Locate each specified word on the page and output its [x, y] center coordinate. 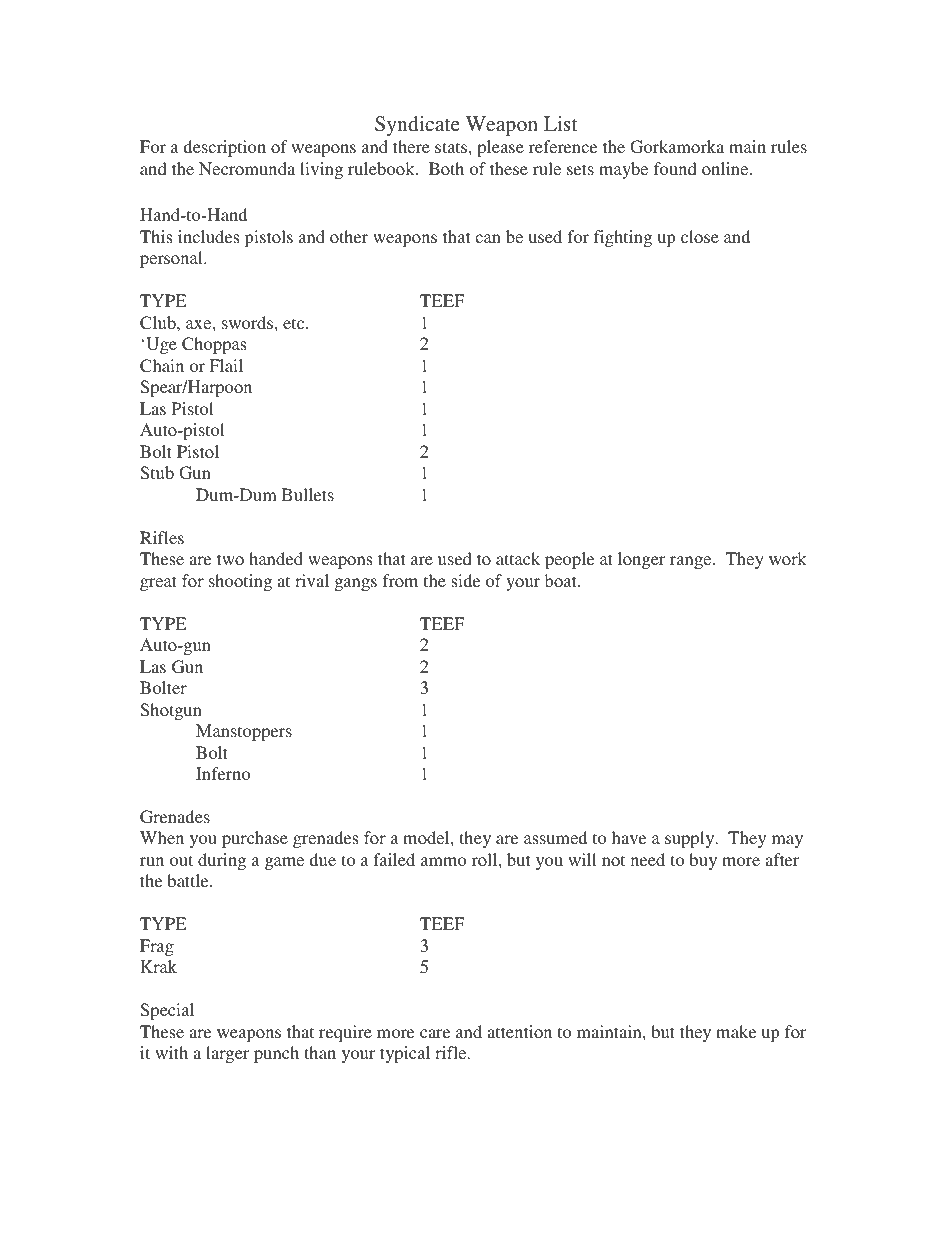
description [224, 148]
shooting [240, 582]
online [726, 168]
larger [227, 1054]
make [736, 1031]
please [500, 148]
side [465, 580]
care [435, 1033]
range [692, 562]
